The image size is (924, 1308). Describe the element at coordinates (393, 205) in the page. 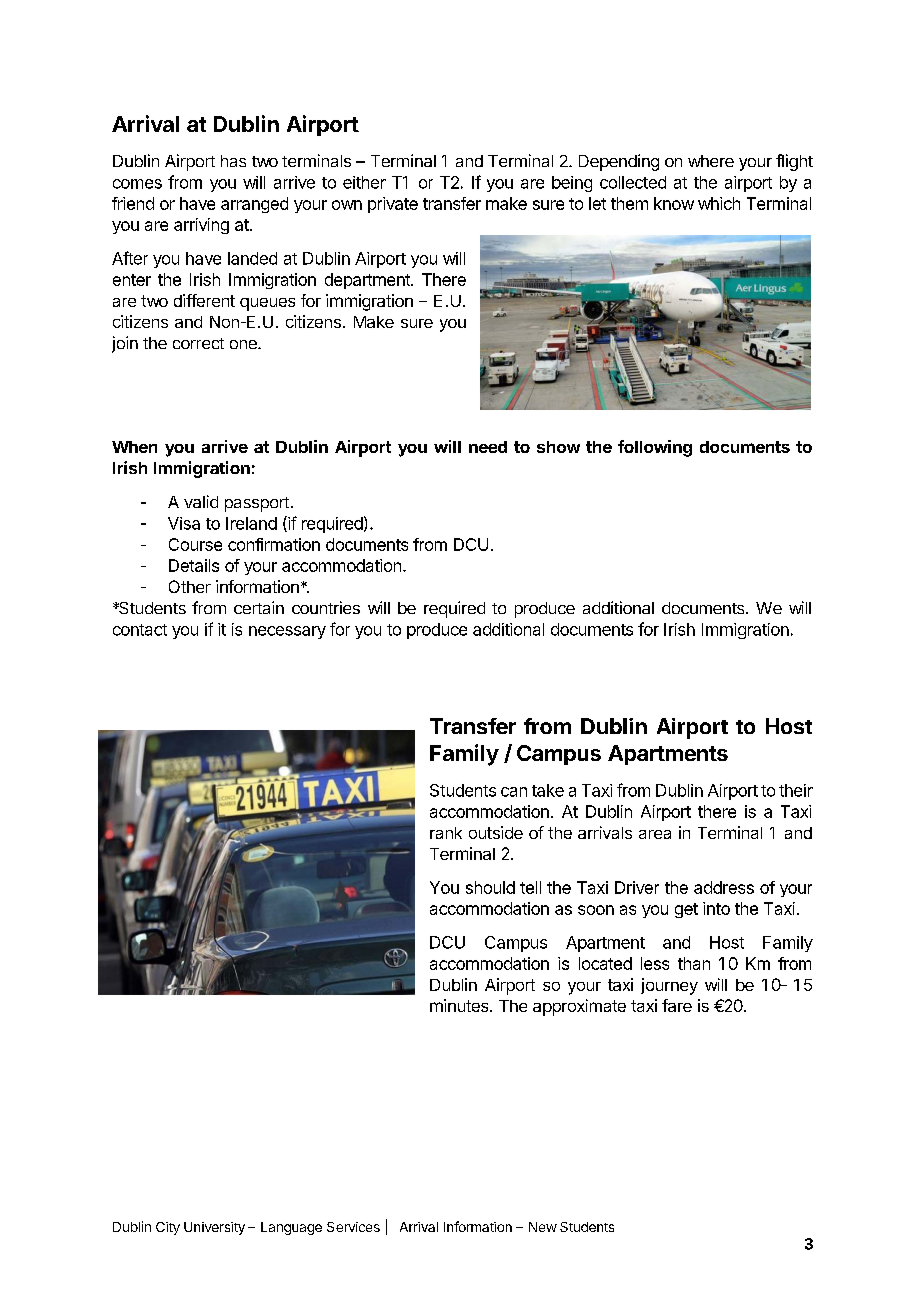

I see `private` at that location.
